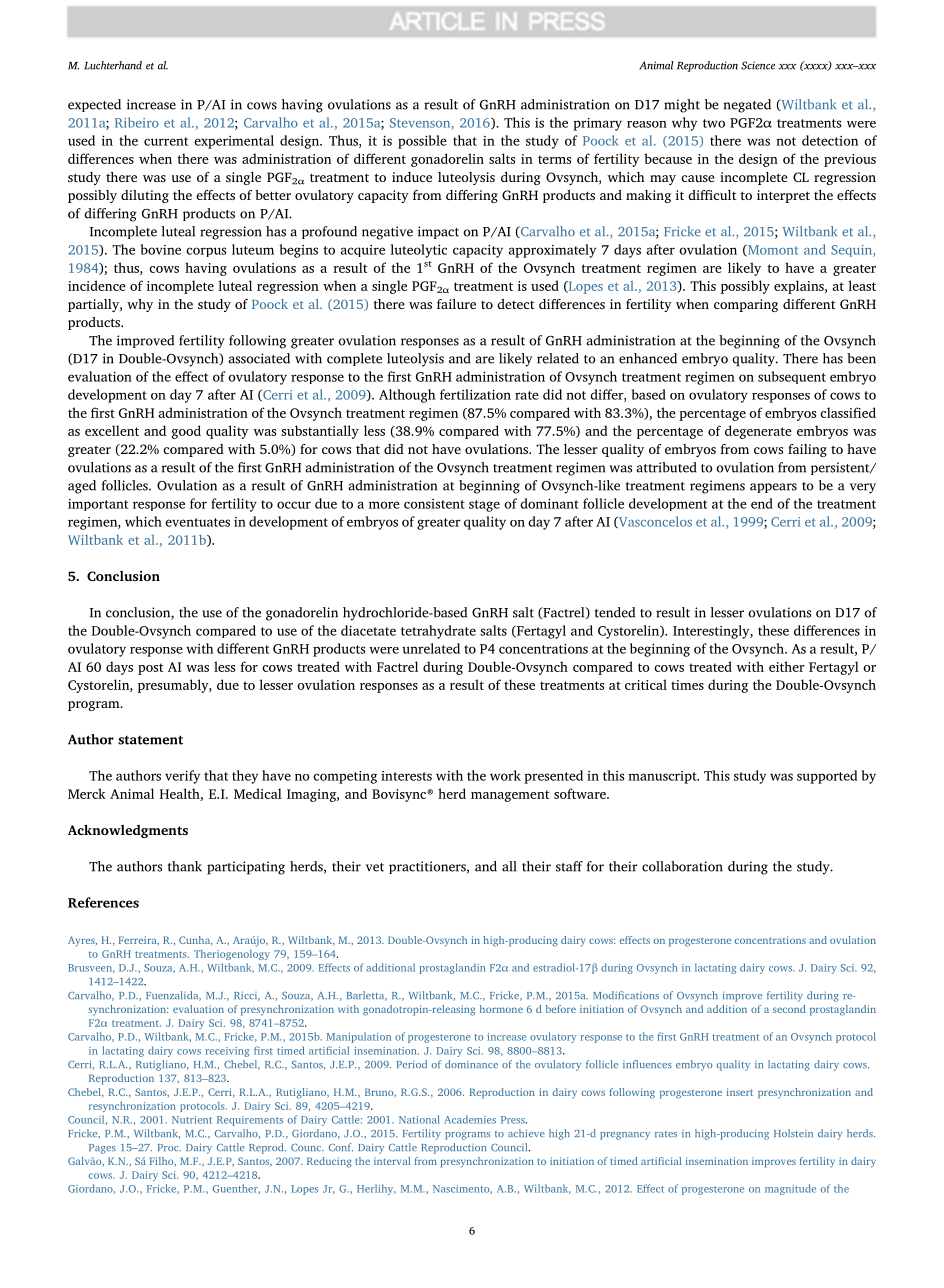  I want to click on second, so click(789, 1009).
